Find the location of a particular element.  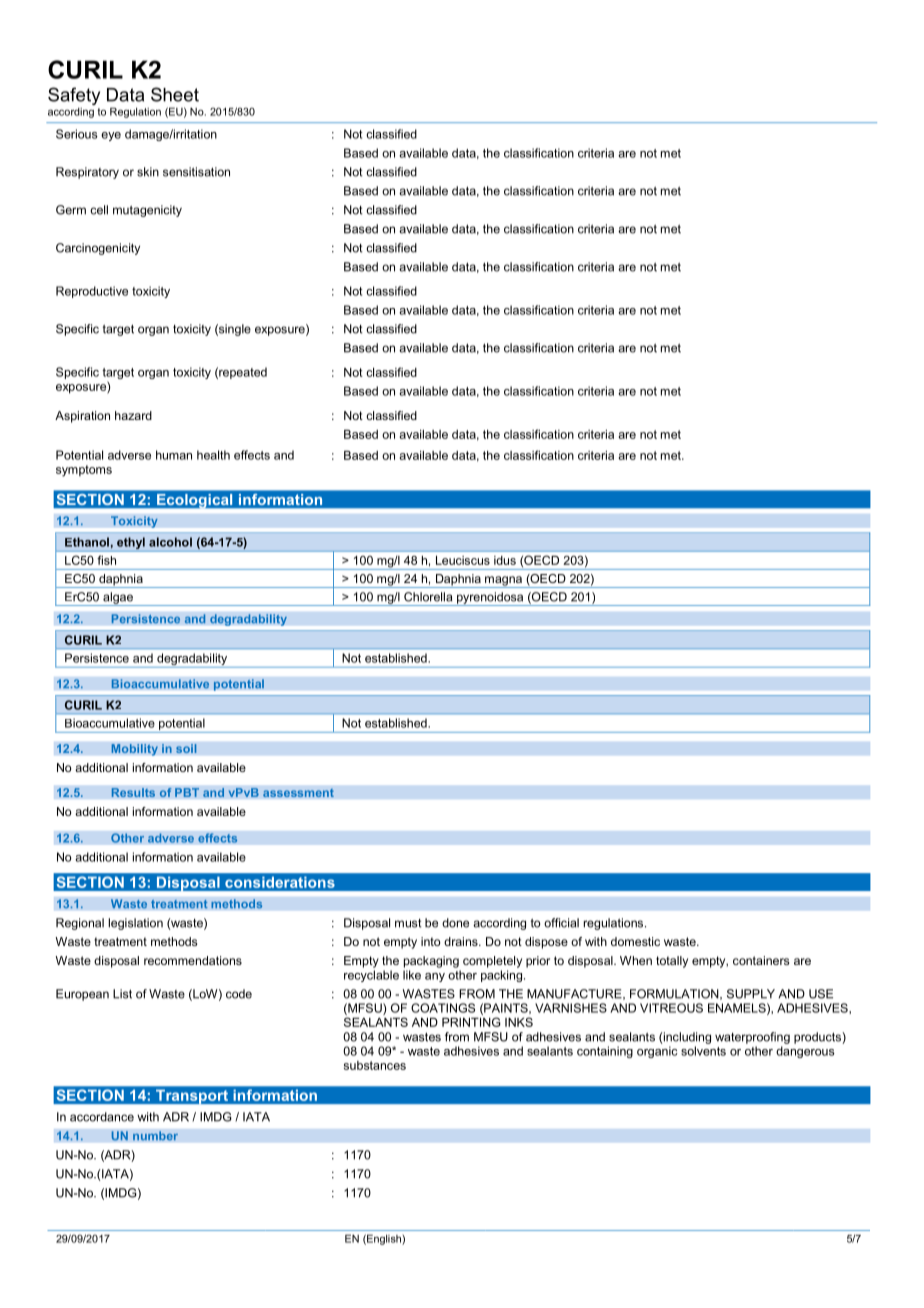

Sheet is located at coordinates (175, 94).
